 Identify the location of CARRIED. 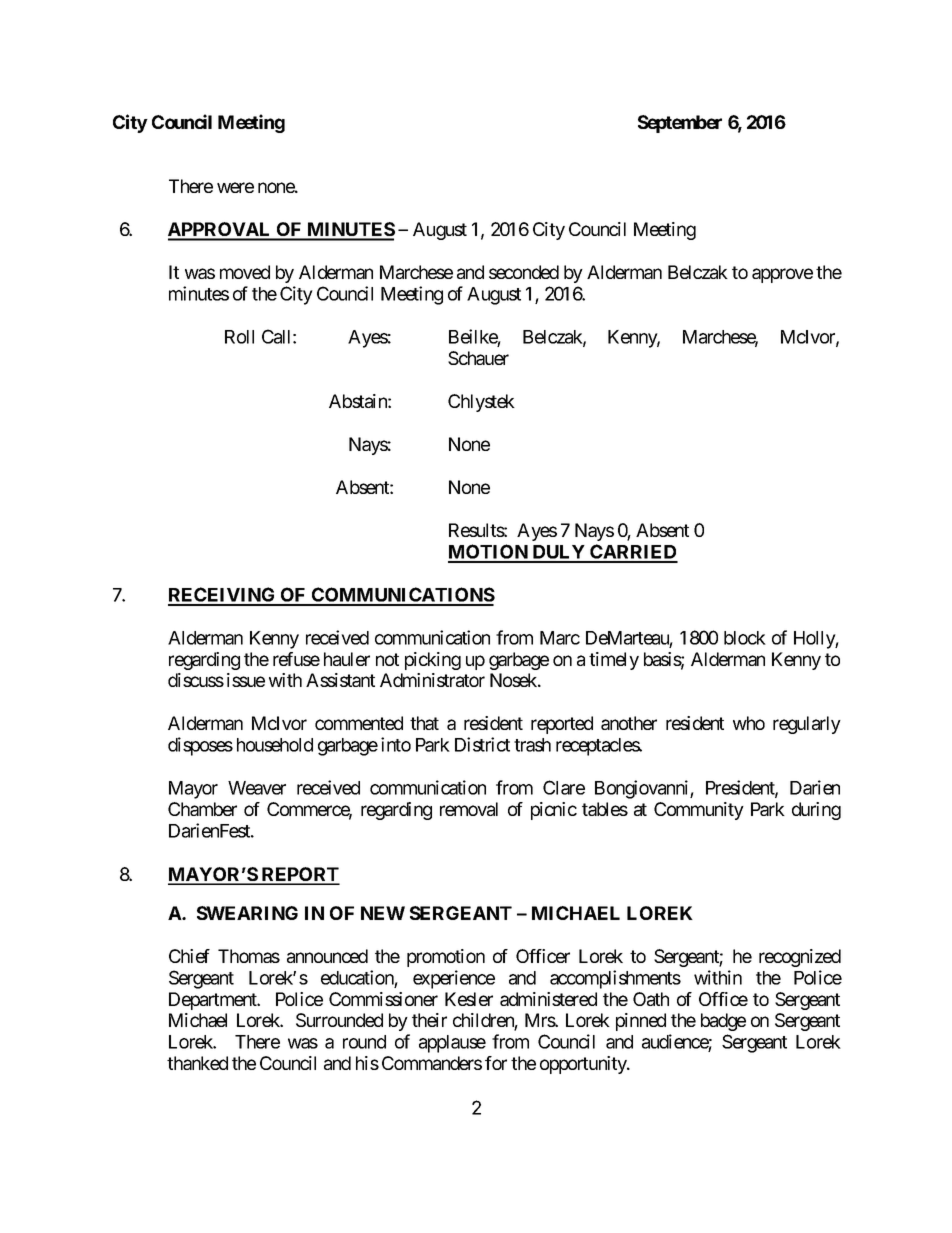
(633, 553).
